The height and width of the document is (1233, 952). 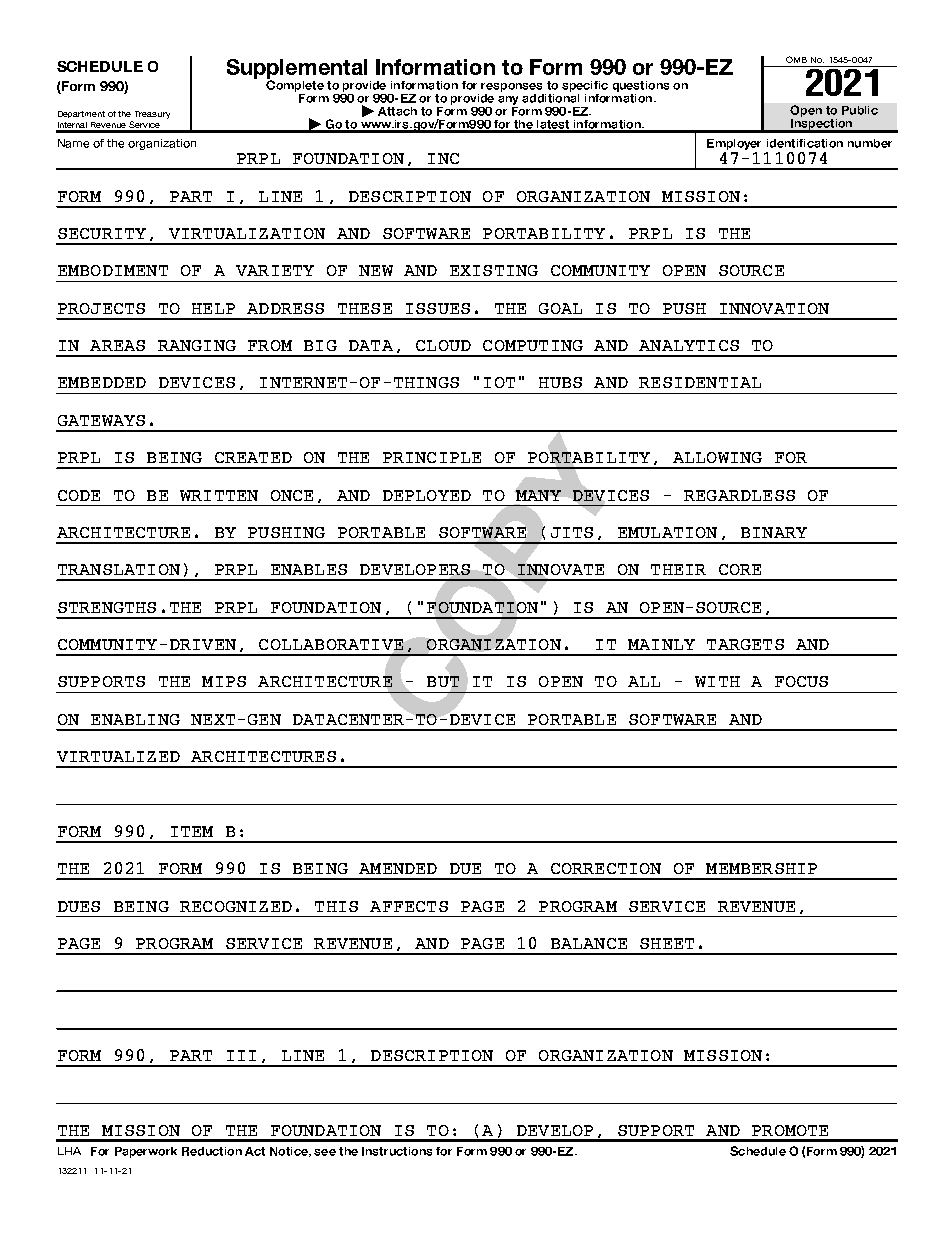 I want to click on AFFECTS, so click(x=409, y=906).
